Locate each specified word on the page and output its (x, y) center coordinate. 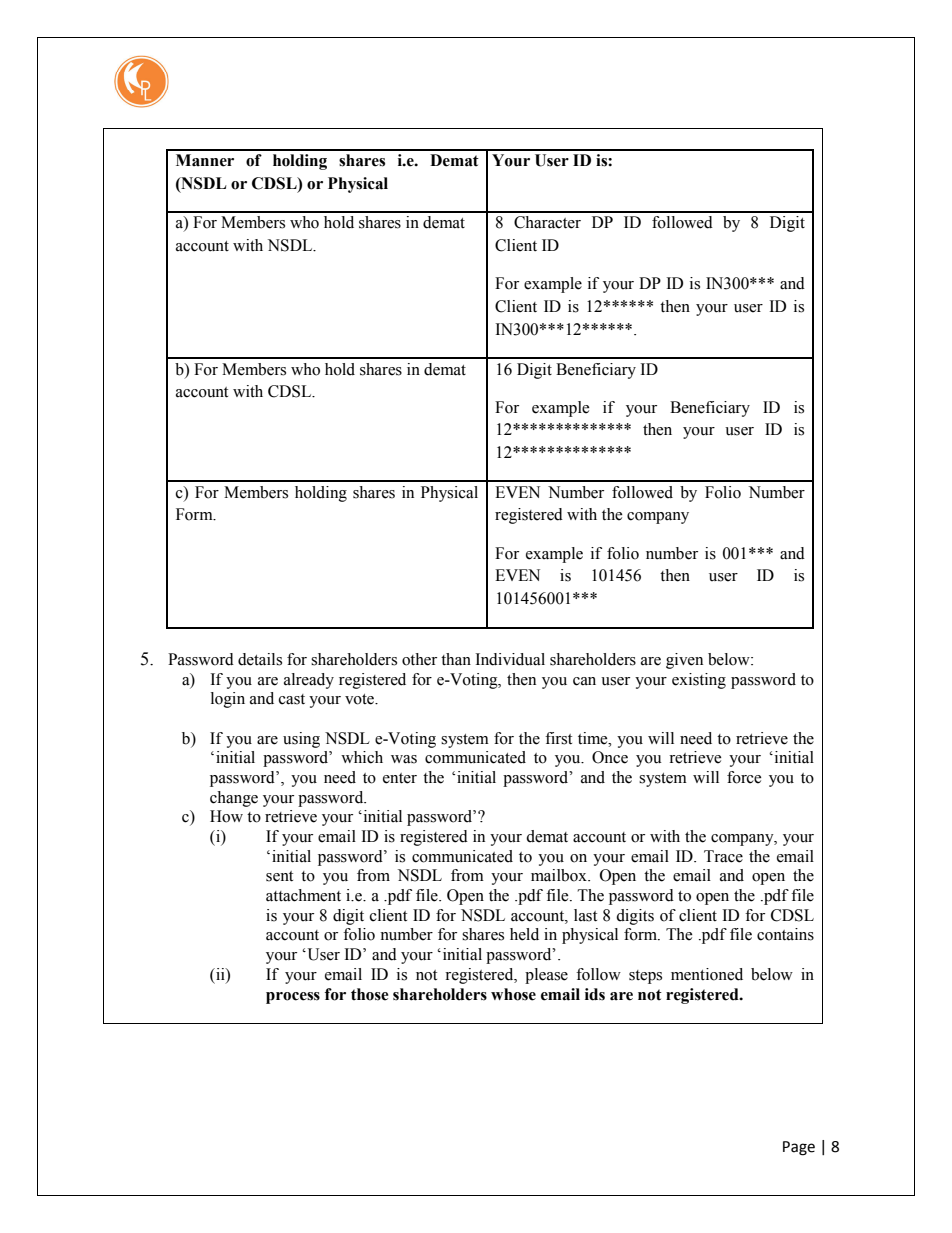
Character (547, 222)
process (293, 998)
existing (699, 681)
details (260, 659)
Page (799, 1148)
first (558, 738)
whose (513, 994)
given (684, 661)
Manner (205, 160)
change (234, 799)
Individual (510, 659)
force (744, 777)
